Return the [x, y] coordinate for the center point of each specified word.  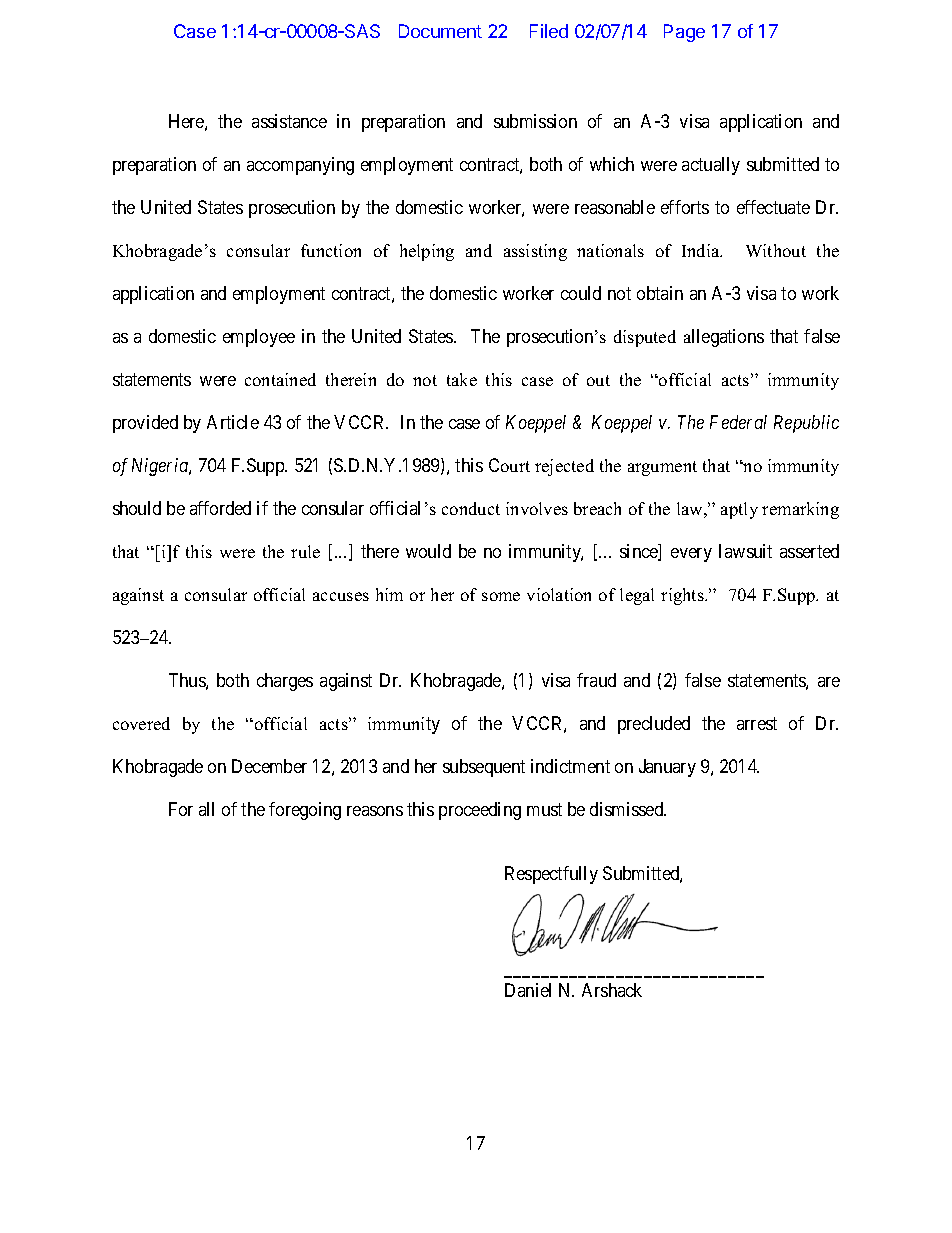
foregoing [305, 811]
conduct [471, 508]
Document [440, 31]
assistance [289, 121]
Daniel [528, 990]
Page [684, 33]
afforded [220, 508]
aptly [739, 510]
